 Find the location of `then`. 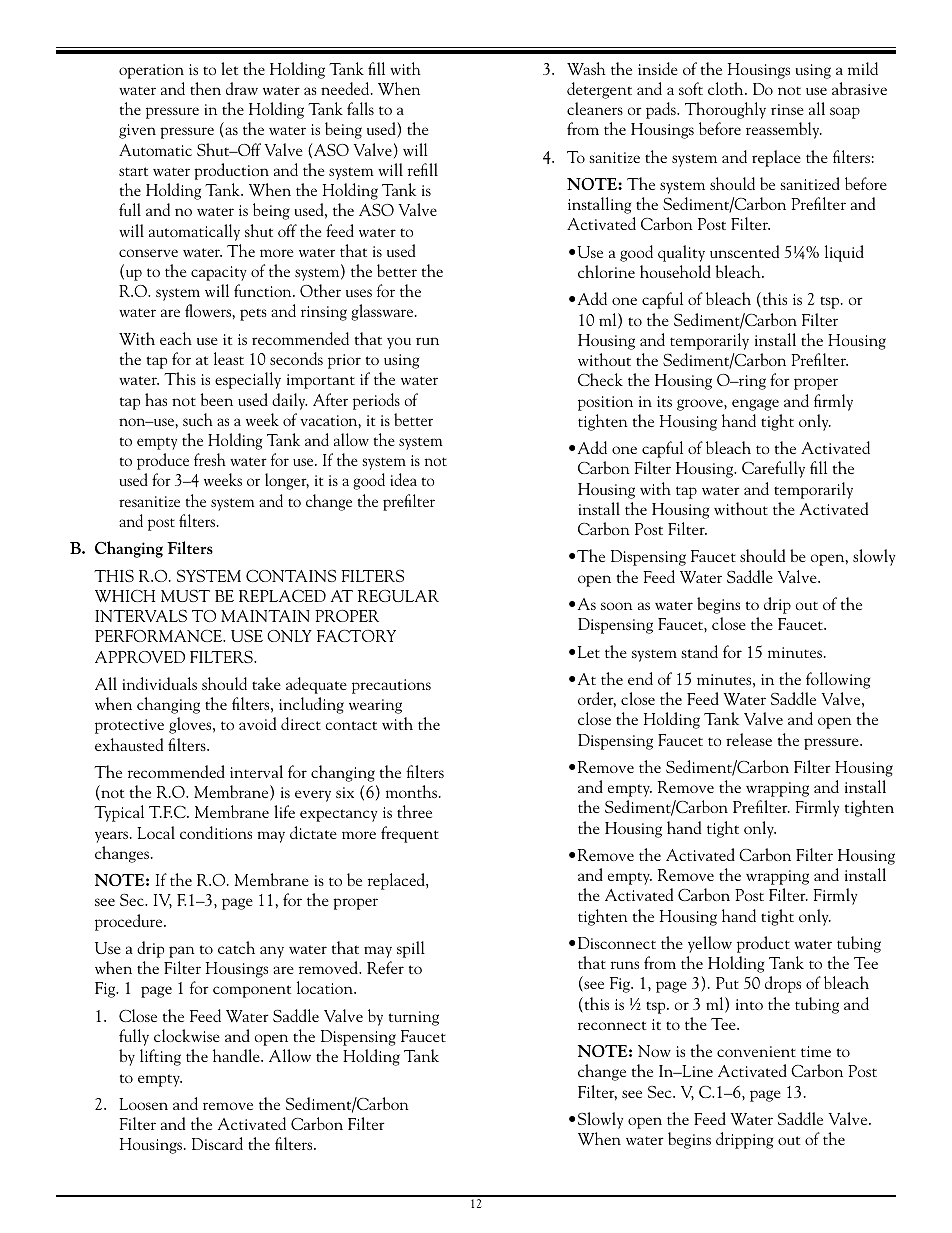

then is located at coordinates (205, 88).
